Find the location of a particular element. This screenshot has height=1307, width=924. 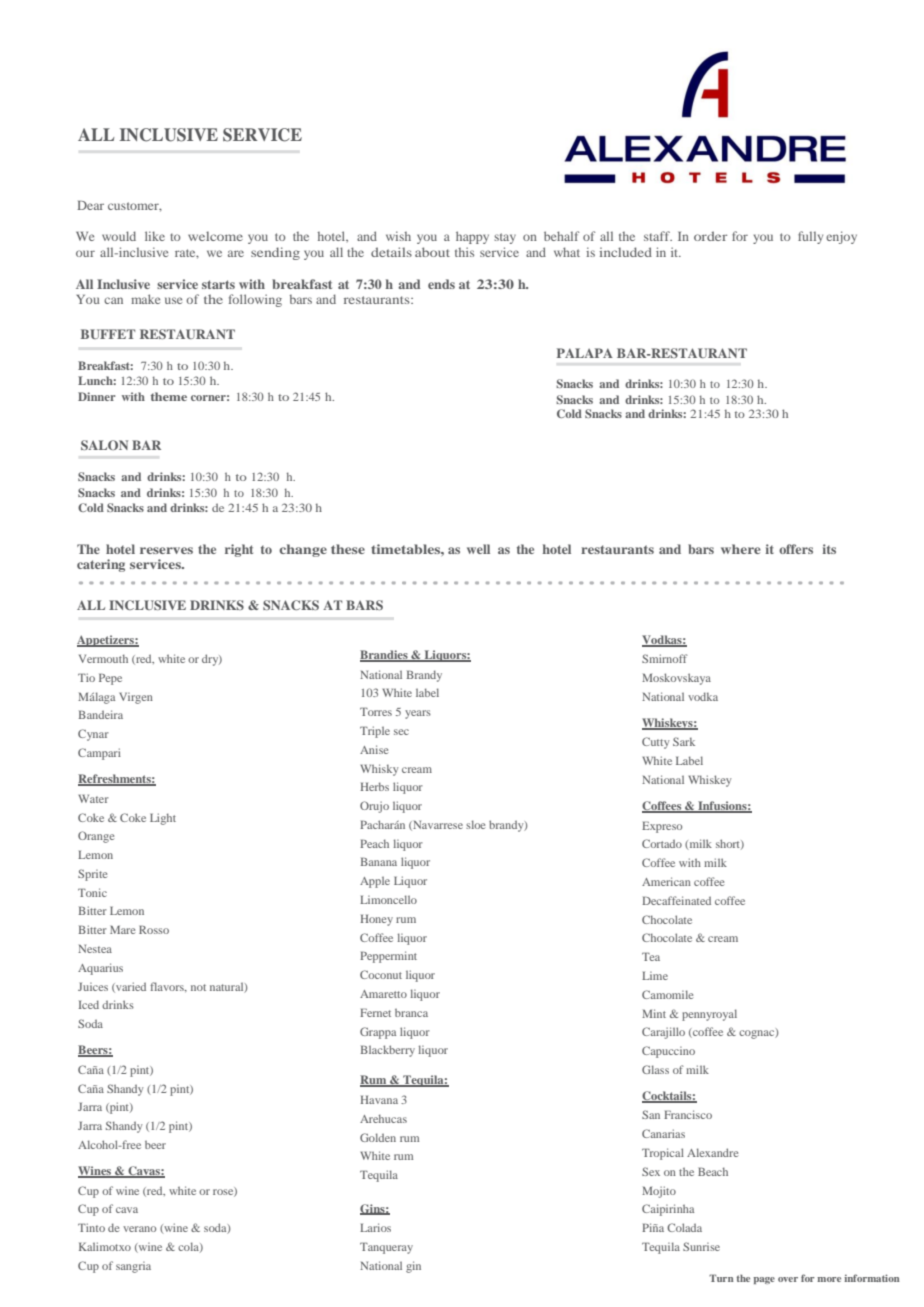

well is located at coordinates (478, 549).
